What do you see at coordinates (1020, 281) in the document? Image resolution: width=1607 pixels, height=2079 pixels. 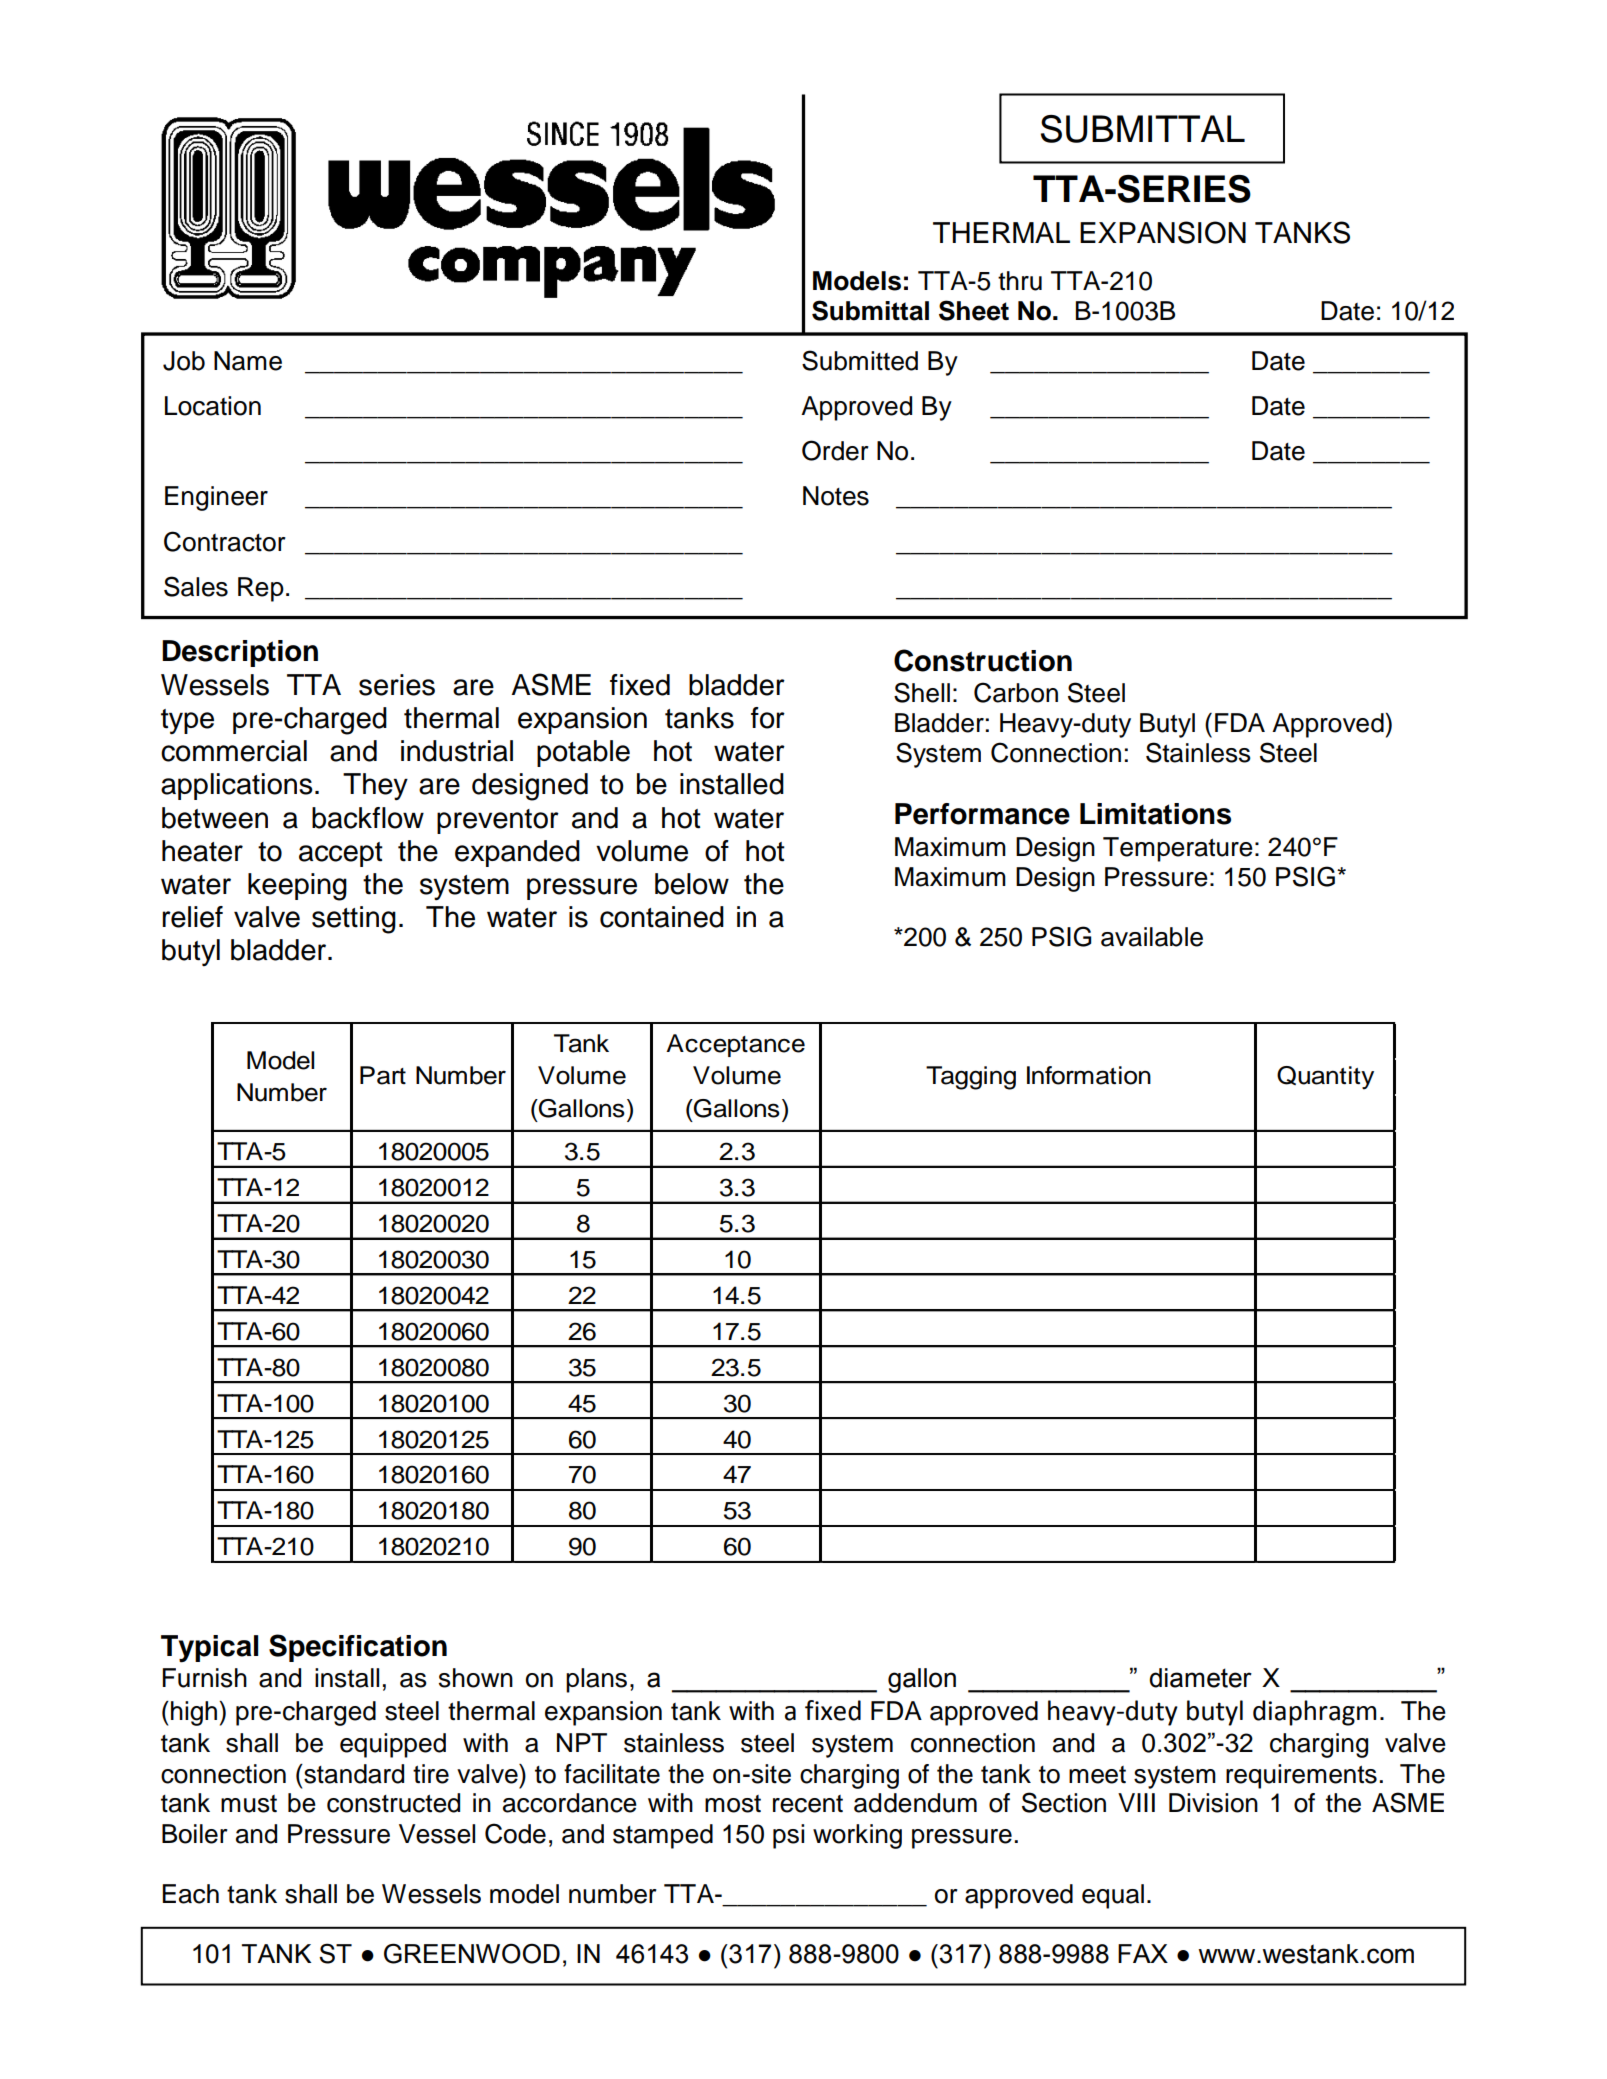 I see `thru` at bounding box center [1020, 281].
